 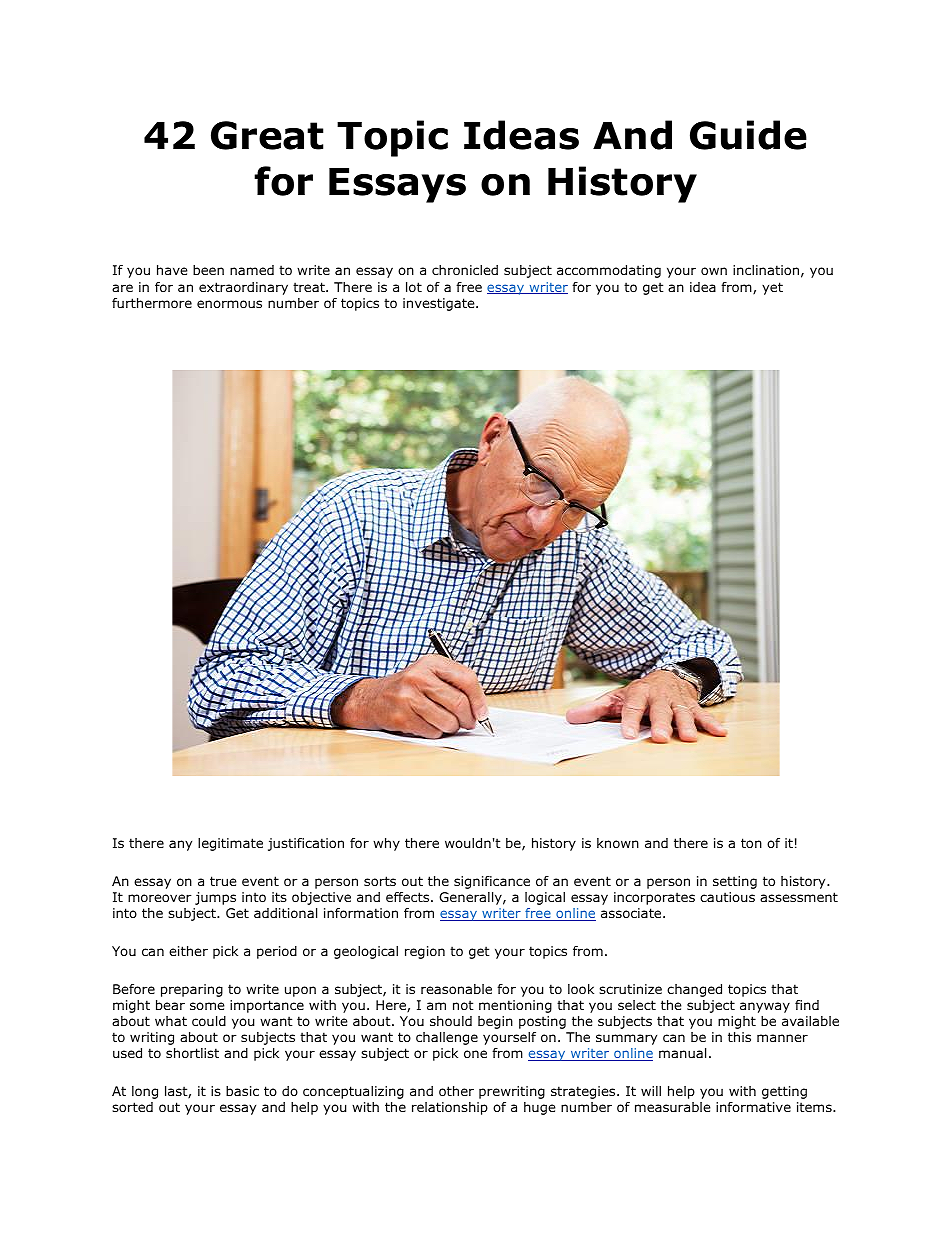 I want to click on enormous, so click(x=229, y=304).
